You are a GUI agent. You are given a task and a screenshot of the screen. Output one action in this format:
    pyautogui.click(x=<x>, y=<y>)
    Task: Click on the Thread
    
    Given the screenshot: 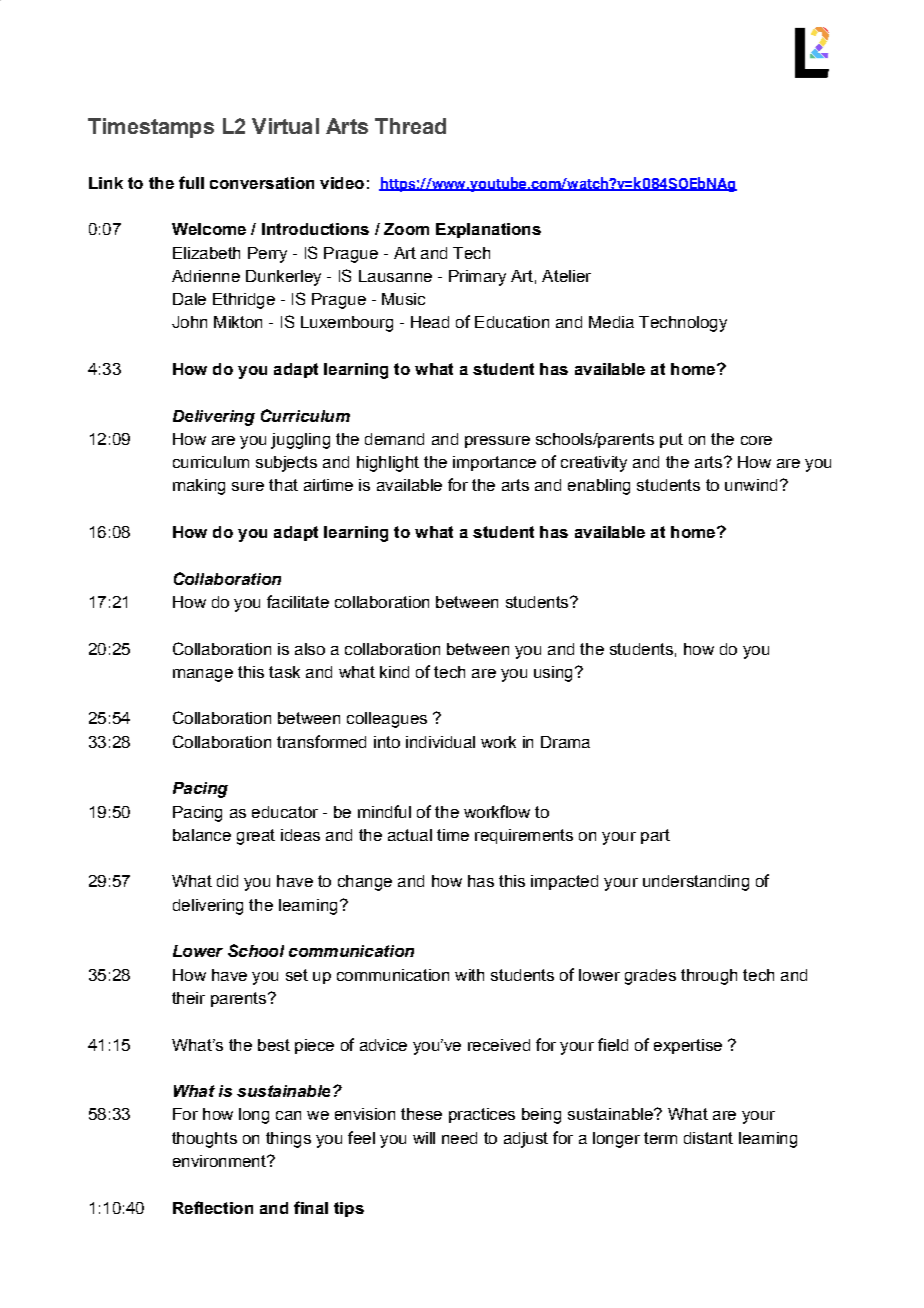 What is the action you would take?
    pyautogui.click(x=410, y=126)
